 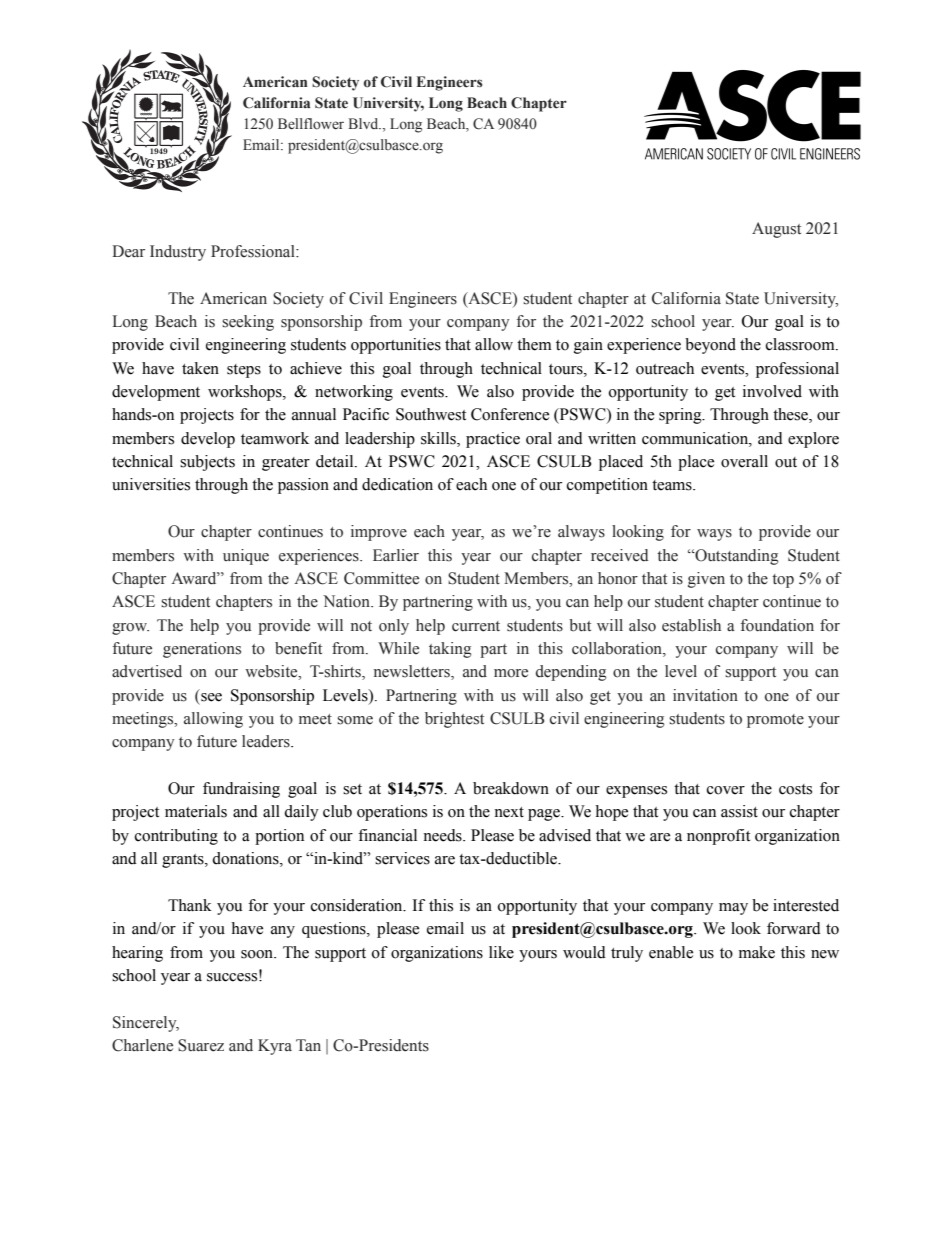 I want to click on Bellflower, so click(x=311, y=124).
